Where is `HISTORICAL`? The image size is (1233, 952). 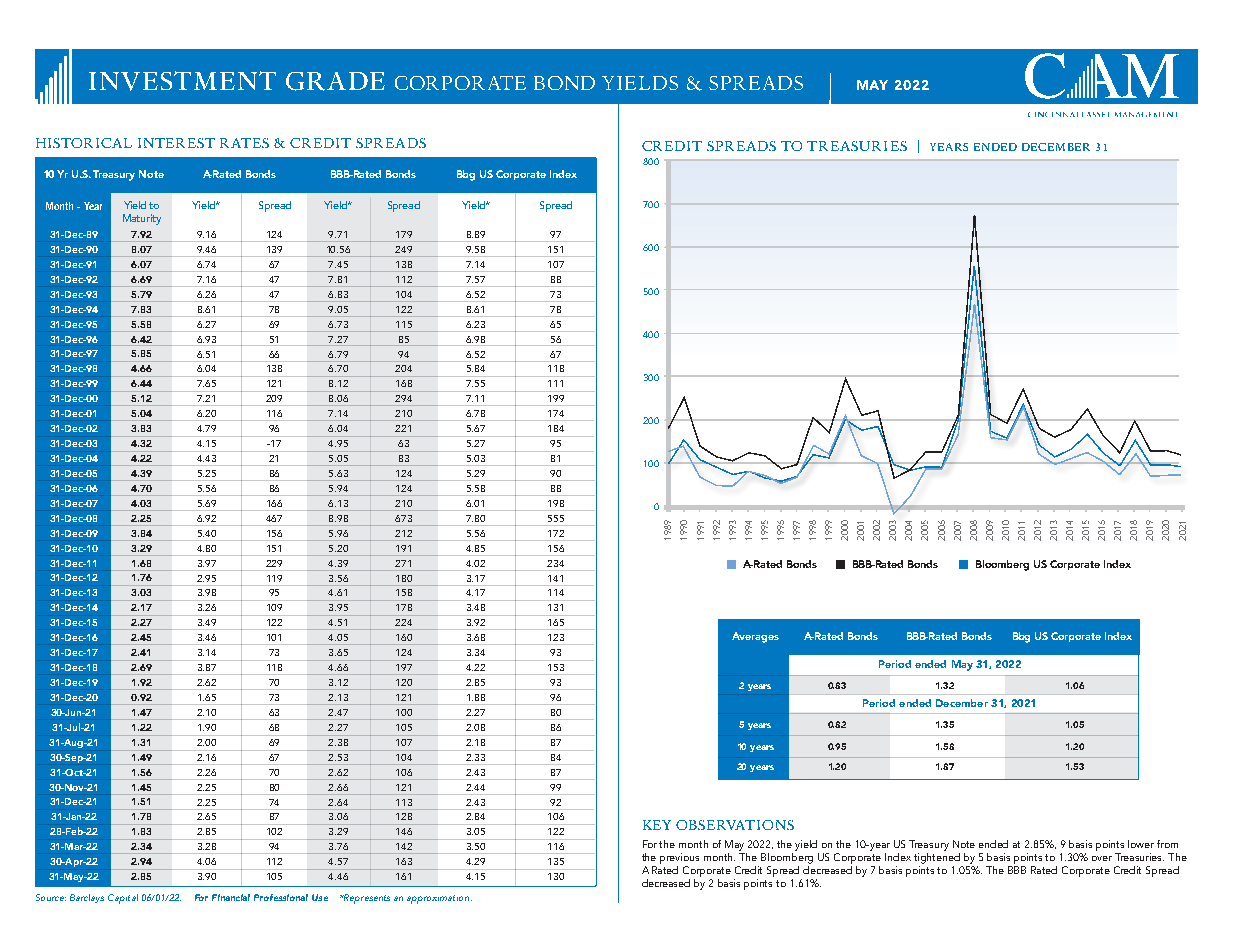
HISTORICAL is located at coordinates (84, 143).
